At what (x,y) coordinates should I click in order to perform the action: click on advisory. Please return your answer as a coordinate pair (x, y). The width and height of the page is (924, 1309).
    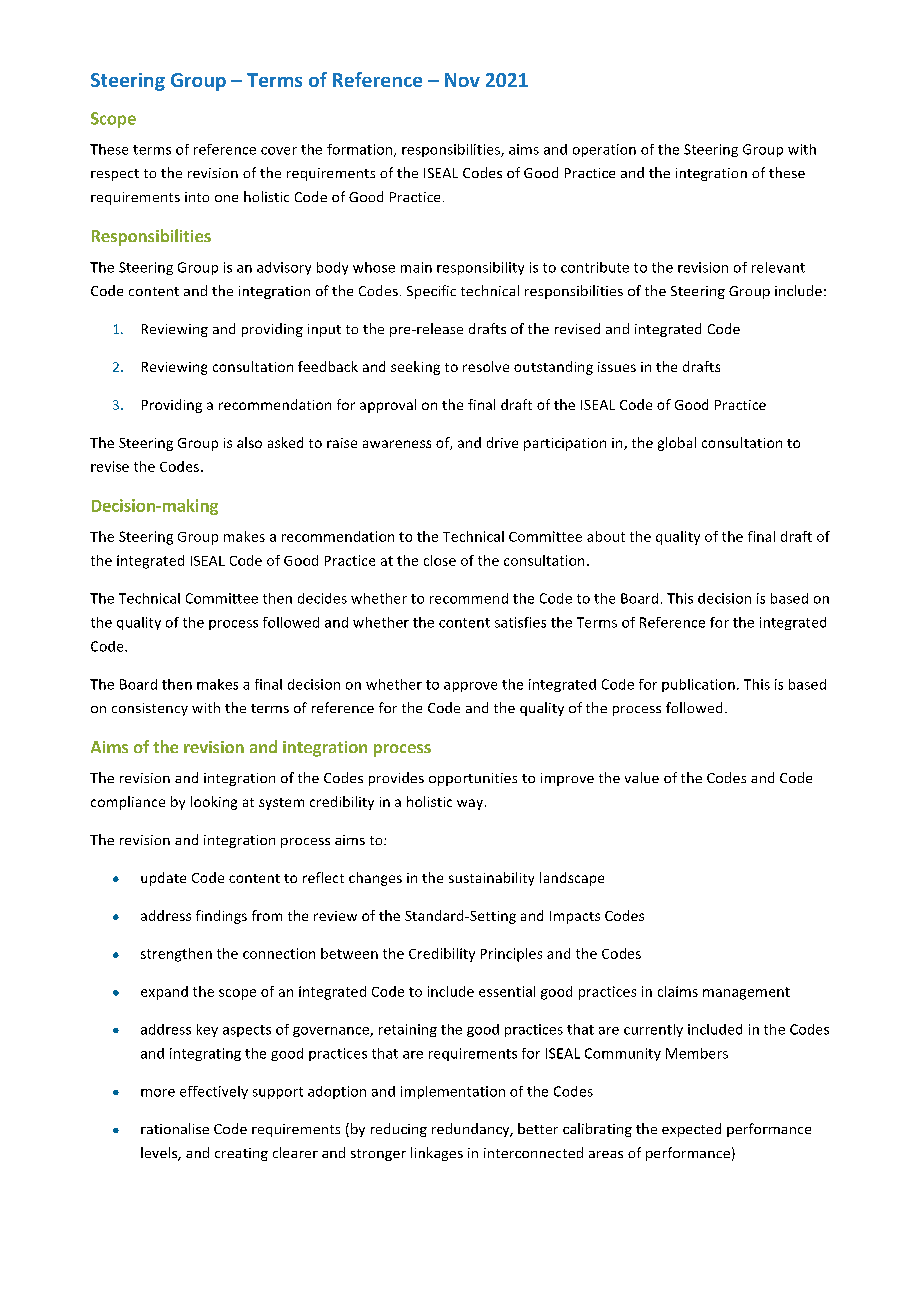
    Looking at the image, I should click on (284, 268).
